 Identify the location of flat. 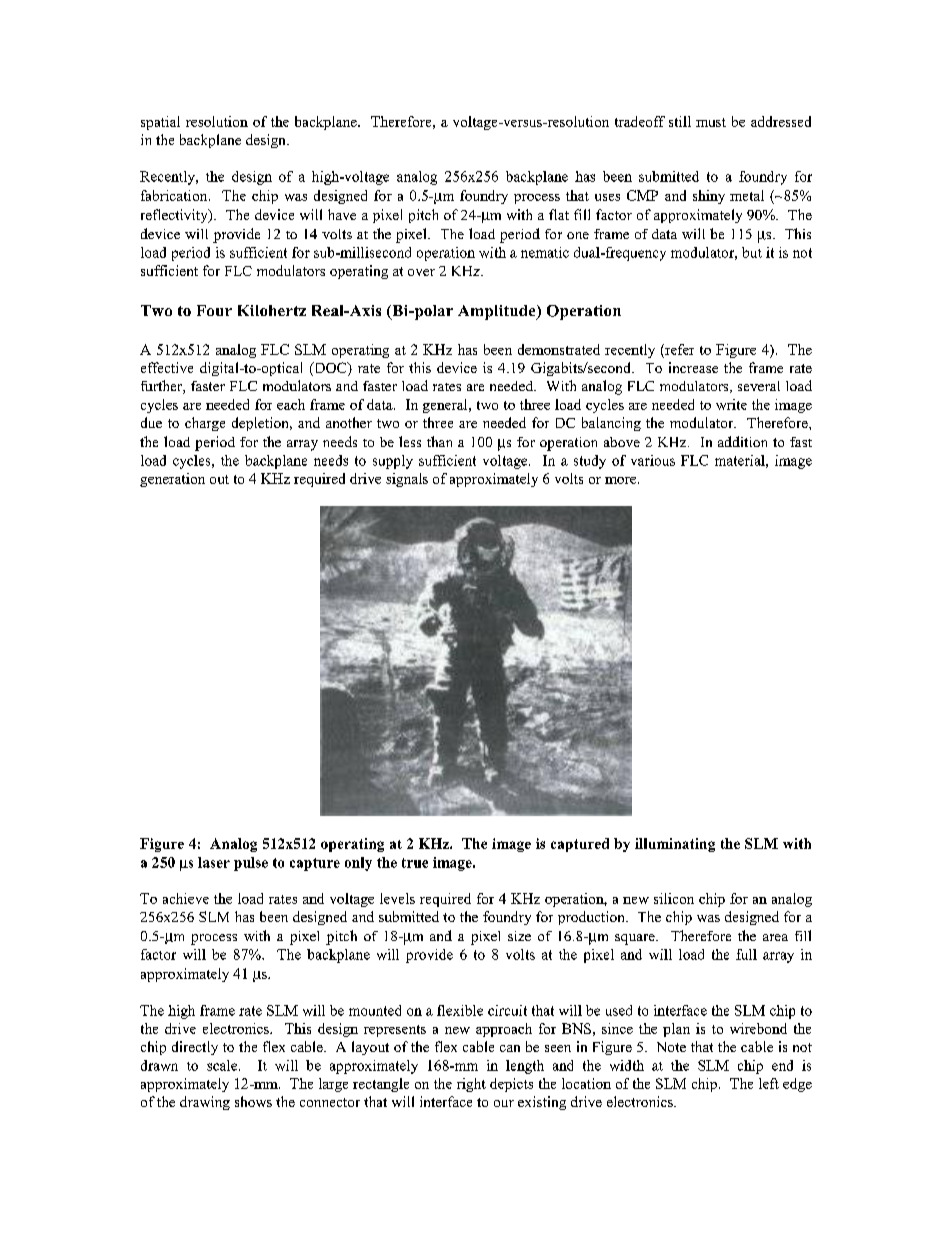
(559, 214).
